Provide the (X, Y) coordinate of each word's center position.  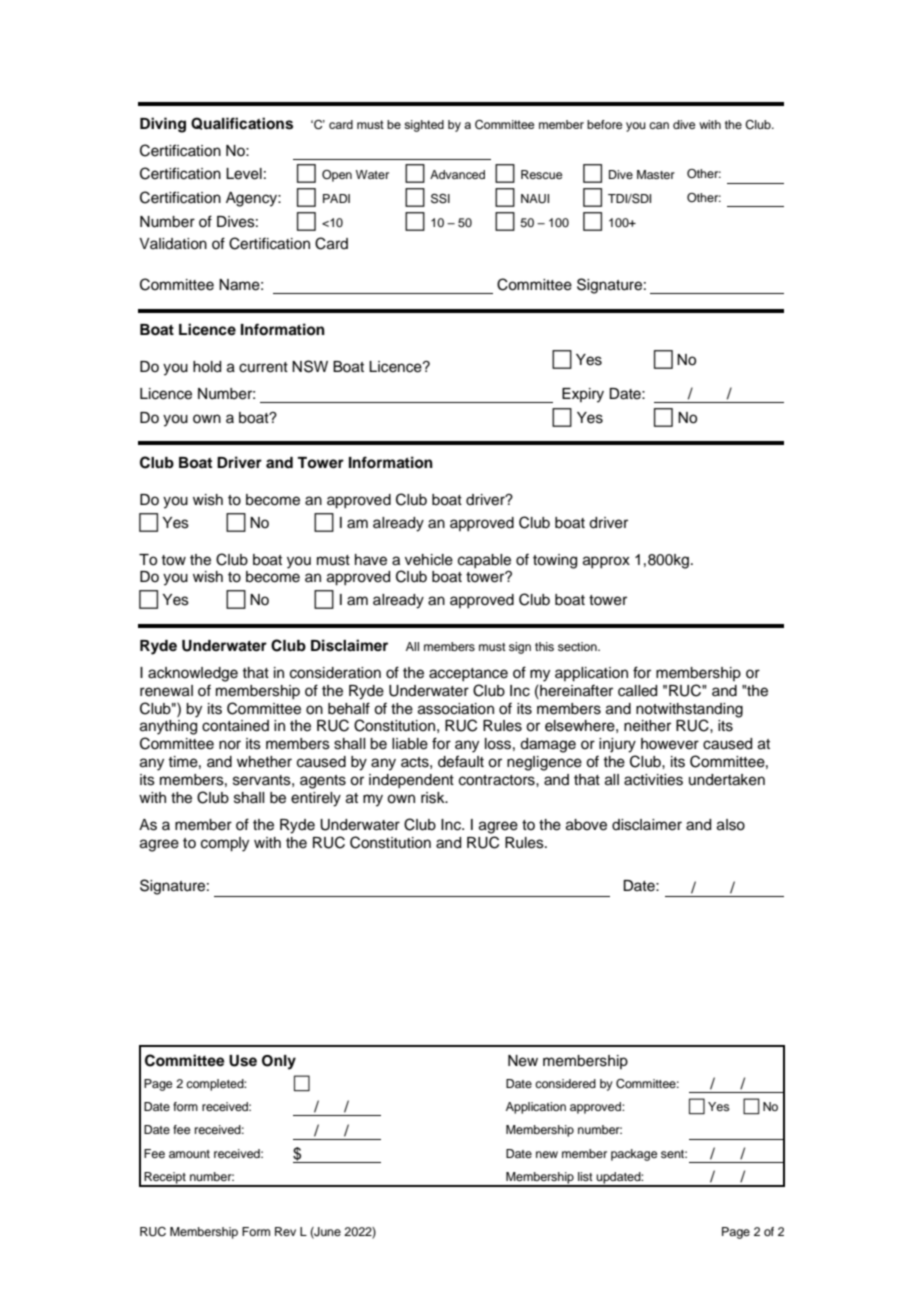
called (637, 691)
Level (244, 174)
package (634, 1155)
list (585, 1176)
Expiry (583, 395)
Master (656, 174)
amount (189, 1154)
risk (434, 798)
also (731, 825)
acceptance (468, 674)
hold (207, 367)
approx (606, 562)
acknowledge (193, 674)
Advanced (457, 174)
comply (225, 844)
